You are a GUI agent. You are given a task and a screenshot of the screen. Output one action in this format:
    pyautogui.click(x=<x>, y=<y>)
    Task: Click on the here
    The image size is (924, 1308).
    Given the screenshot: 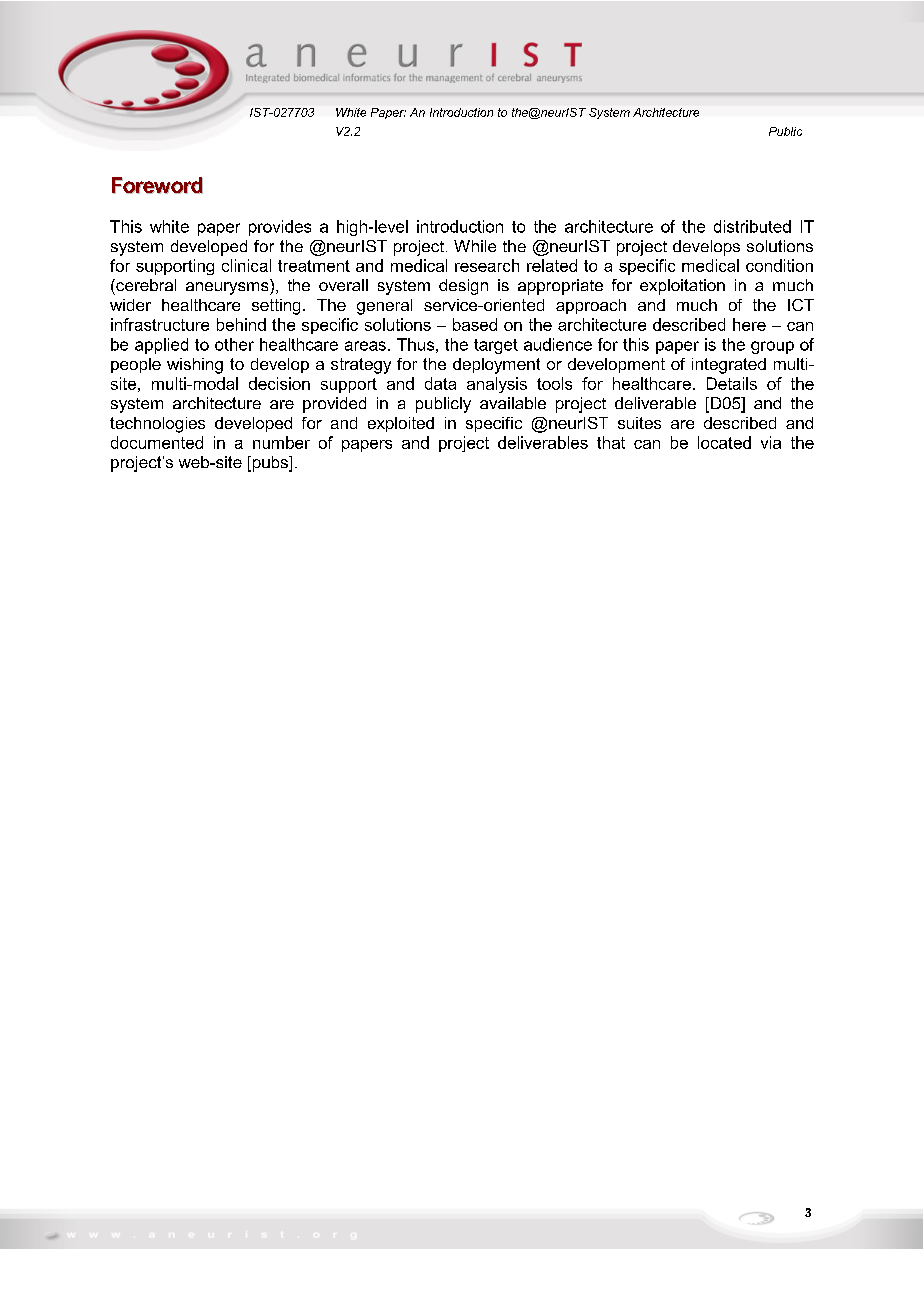 What is the action you would take?
    pyautogui.click(x=749, y=324)
